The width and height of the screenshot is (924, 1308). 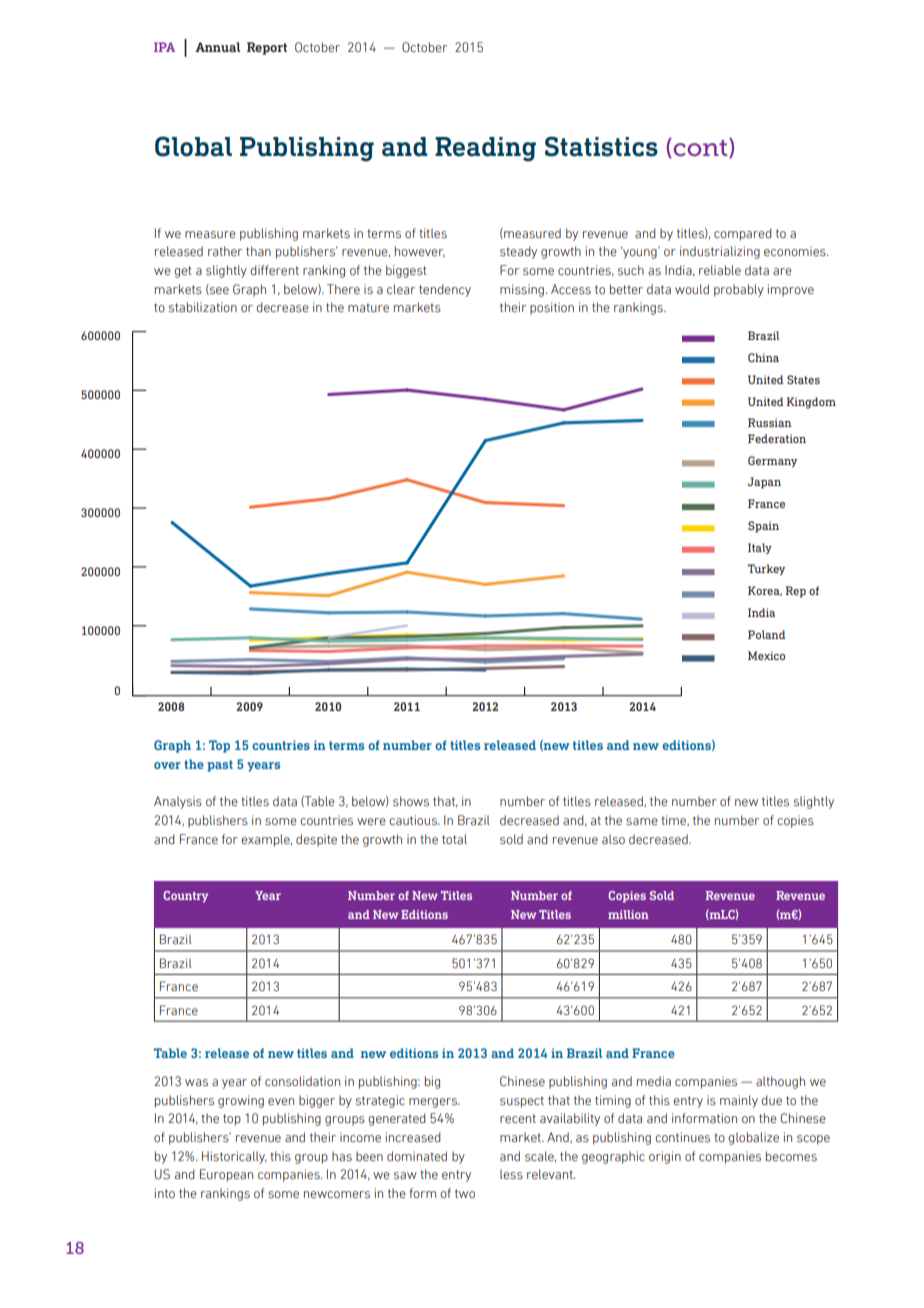 What do you see at coordinates (522, 290) in the screenshot?
I see `missing` at bounding box center [522, 290].
